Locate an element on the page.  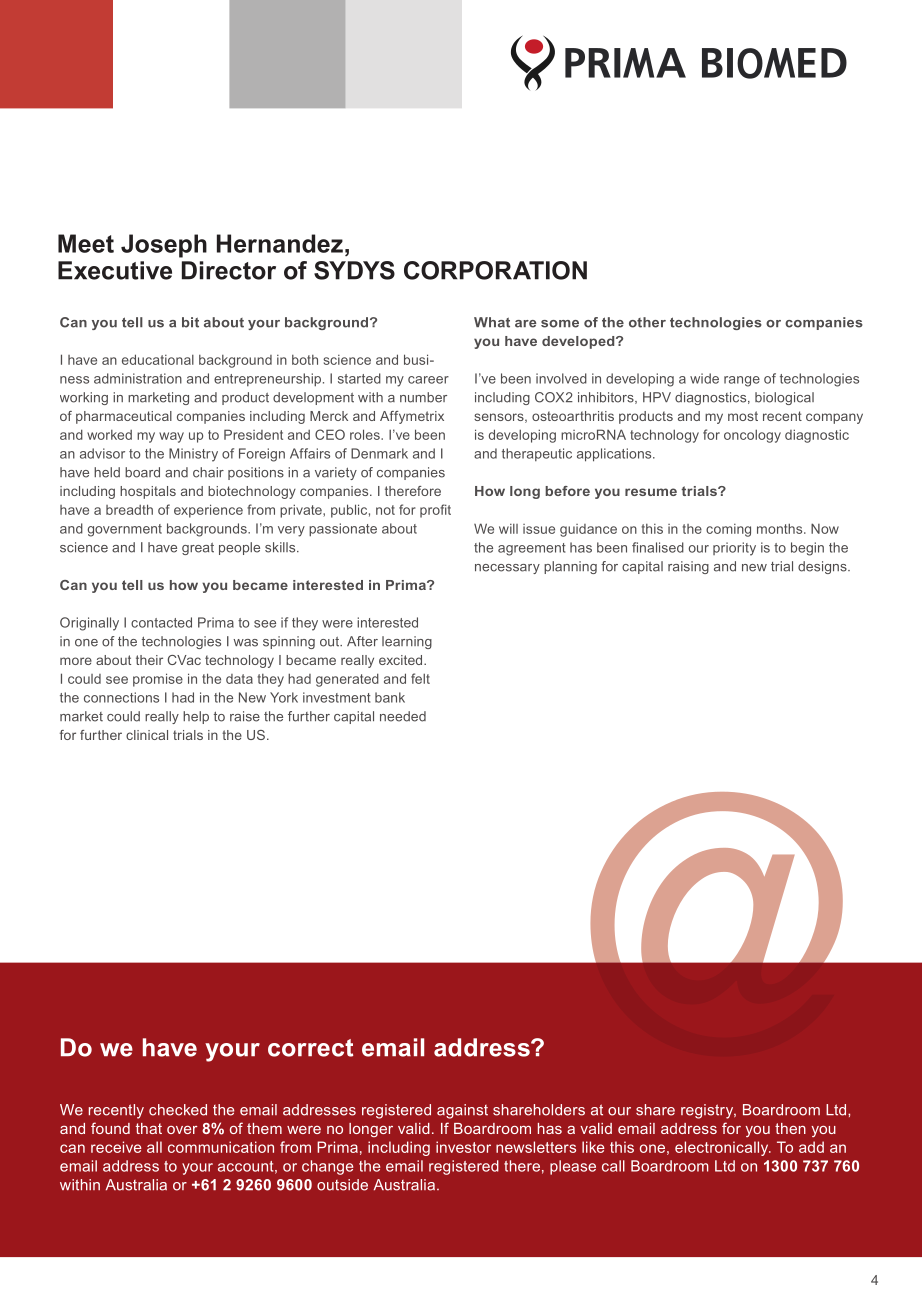
other is located at coordinates (647, 322).
